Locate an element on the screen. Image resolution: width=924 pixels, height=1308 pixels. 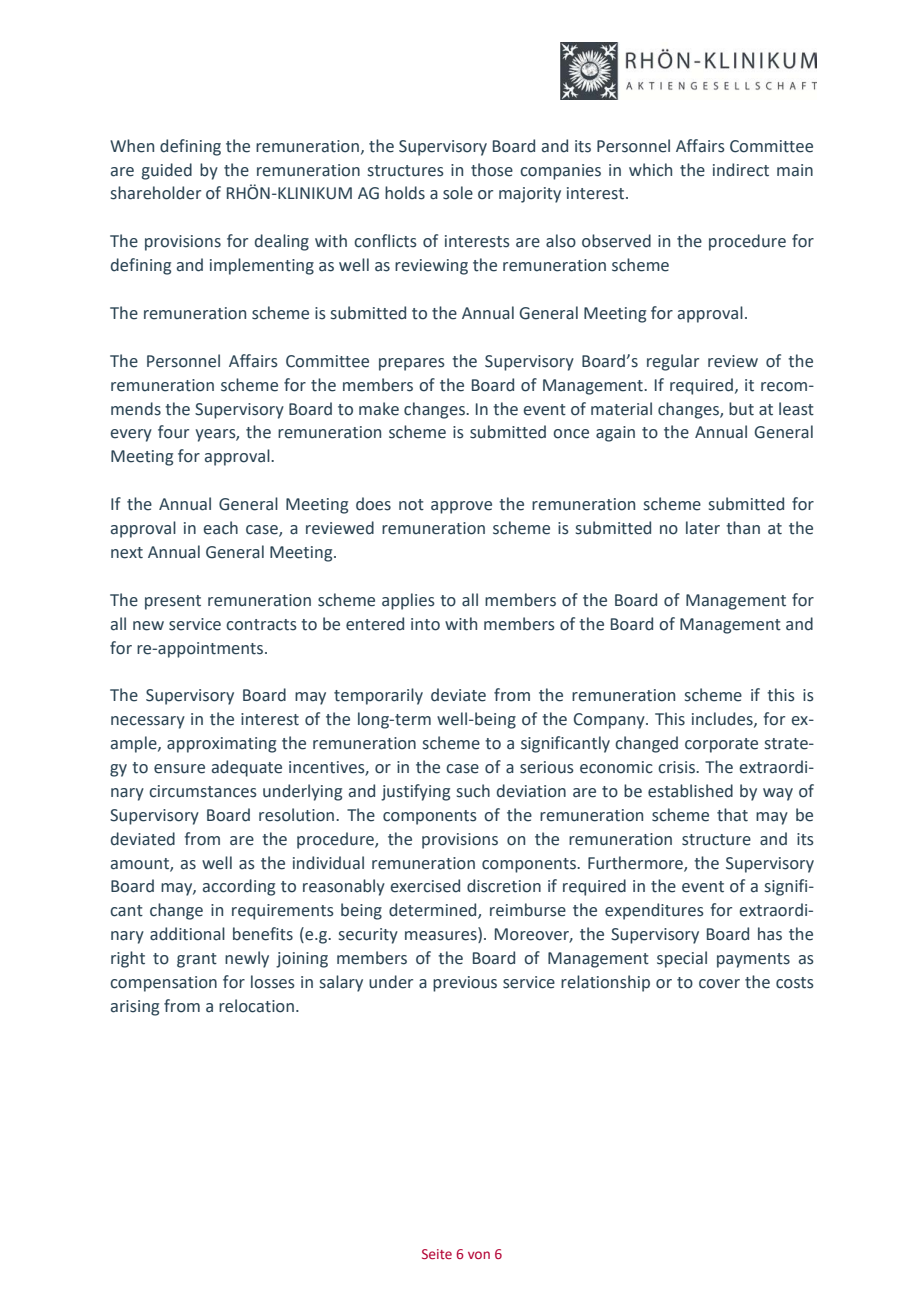
indirect is located at coordinates (741, 170).
